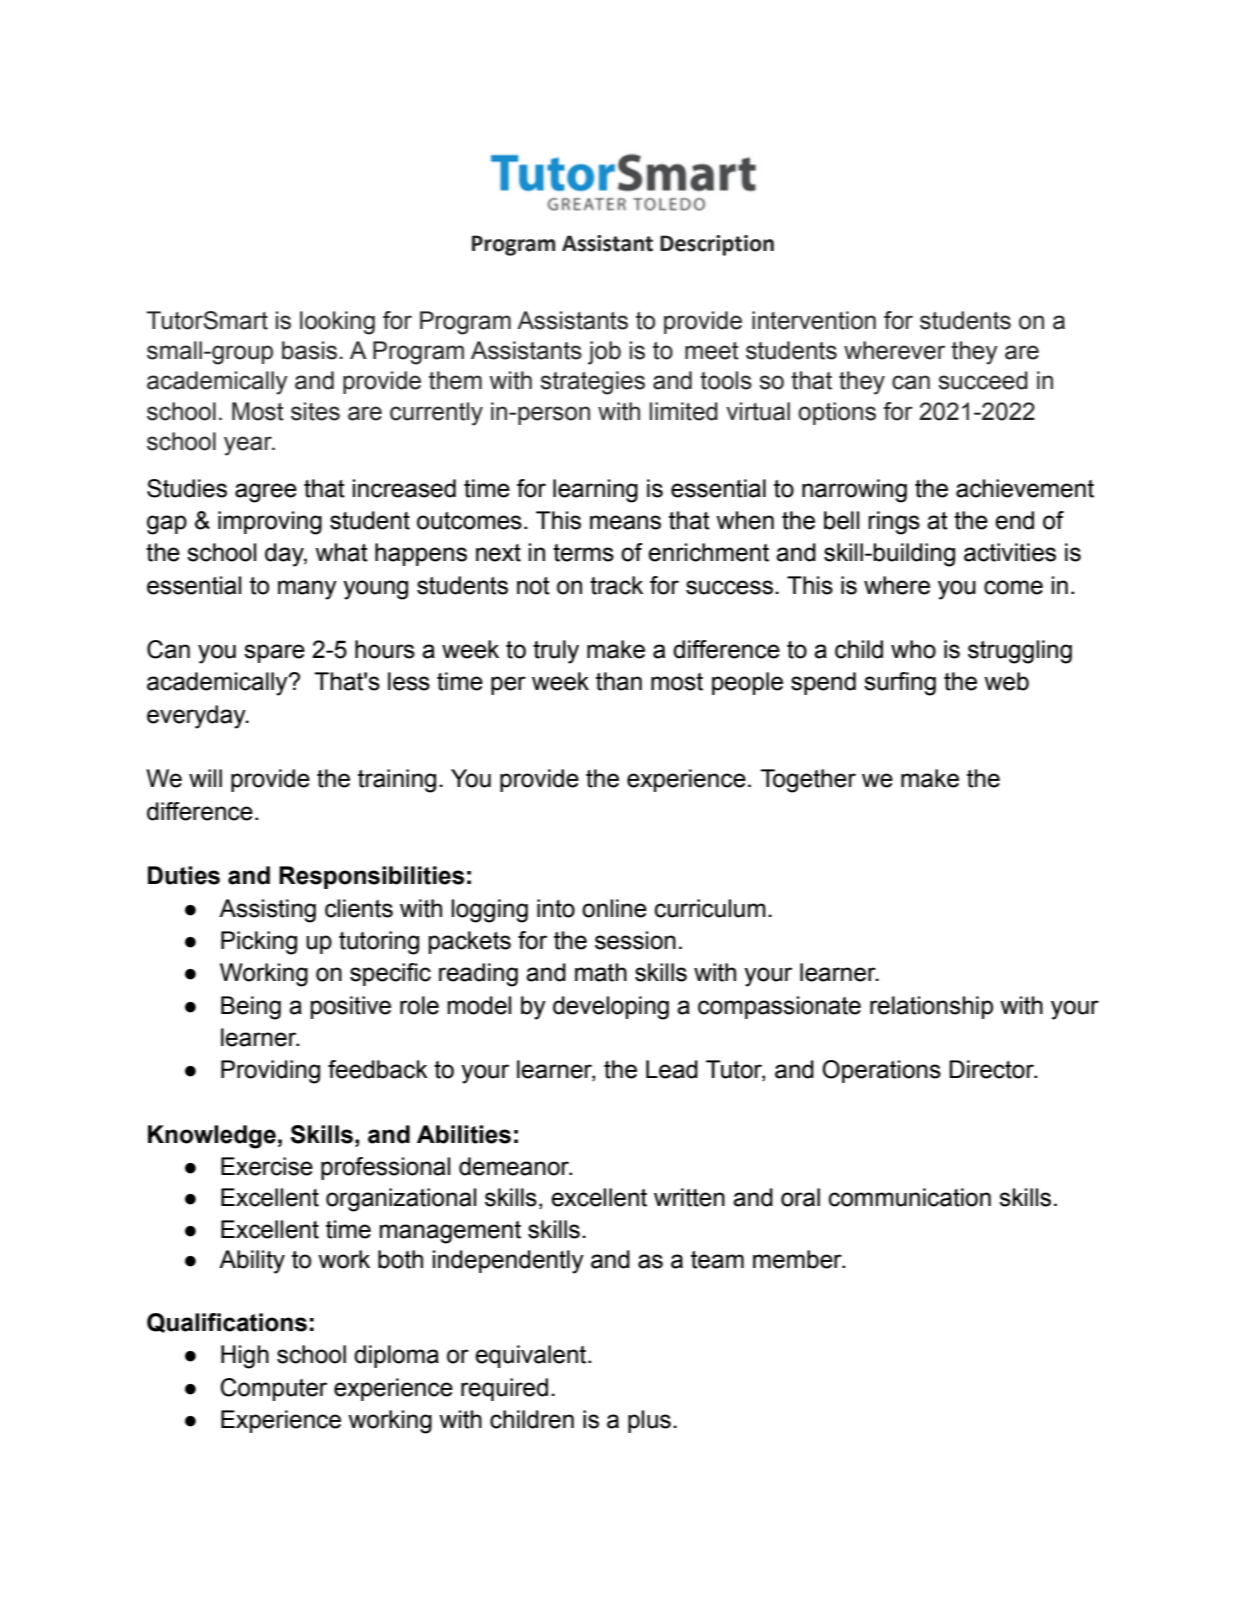 This screenshot has height=1613, width=1246. I want to click on developing, so click(611, 1008).
